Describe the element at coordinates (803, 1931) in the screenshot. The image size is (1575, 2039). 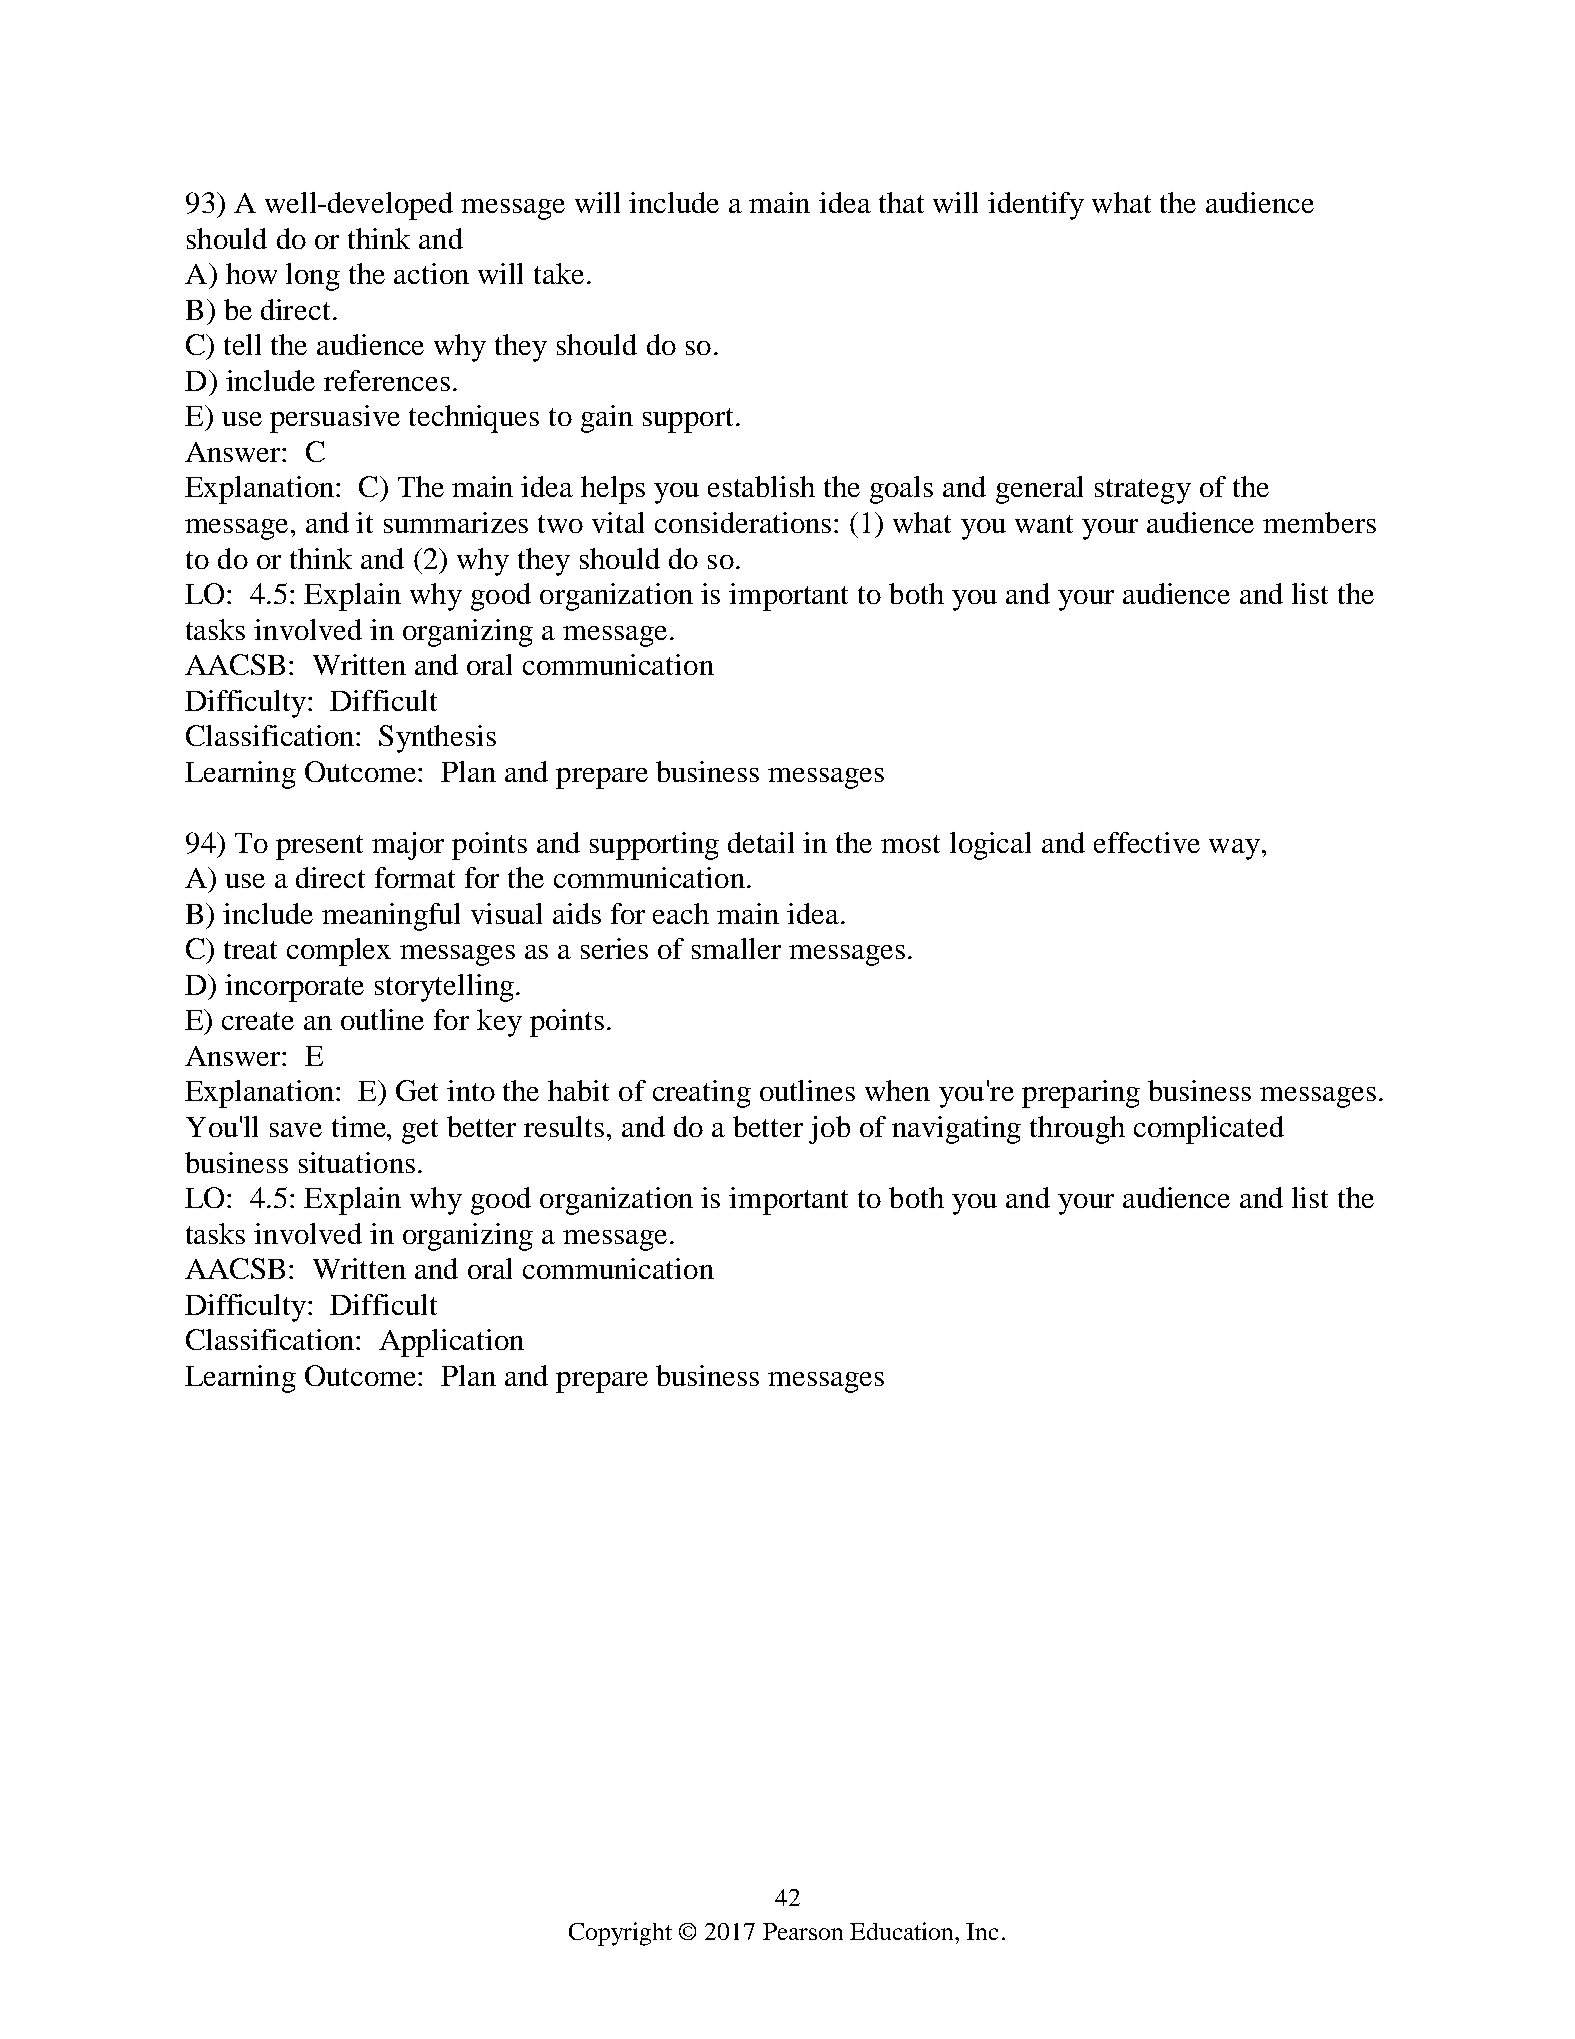
I see `Pearson` at that location.
